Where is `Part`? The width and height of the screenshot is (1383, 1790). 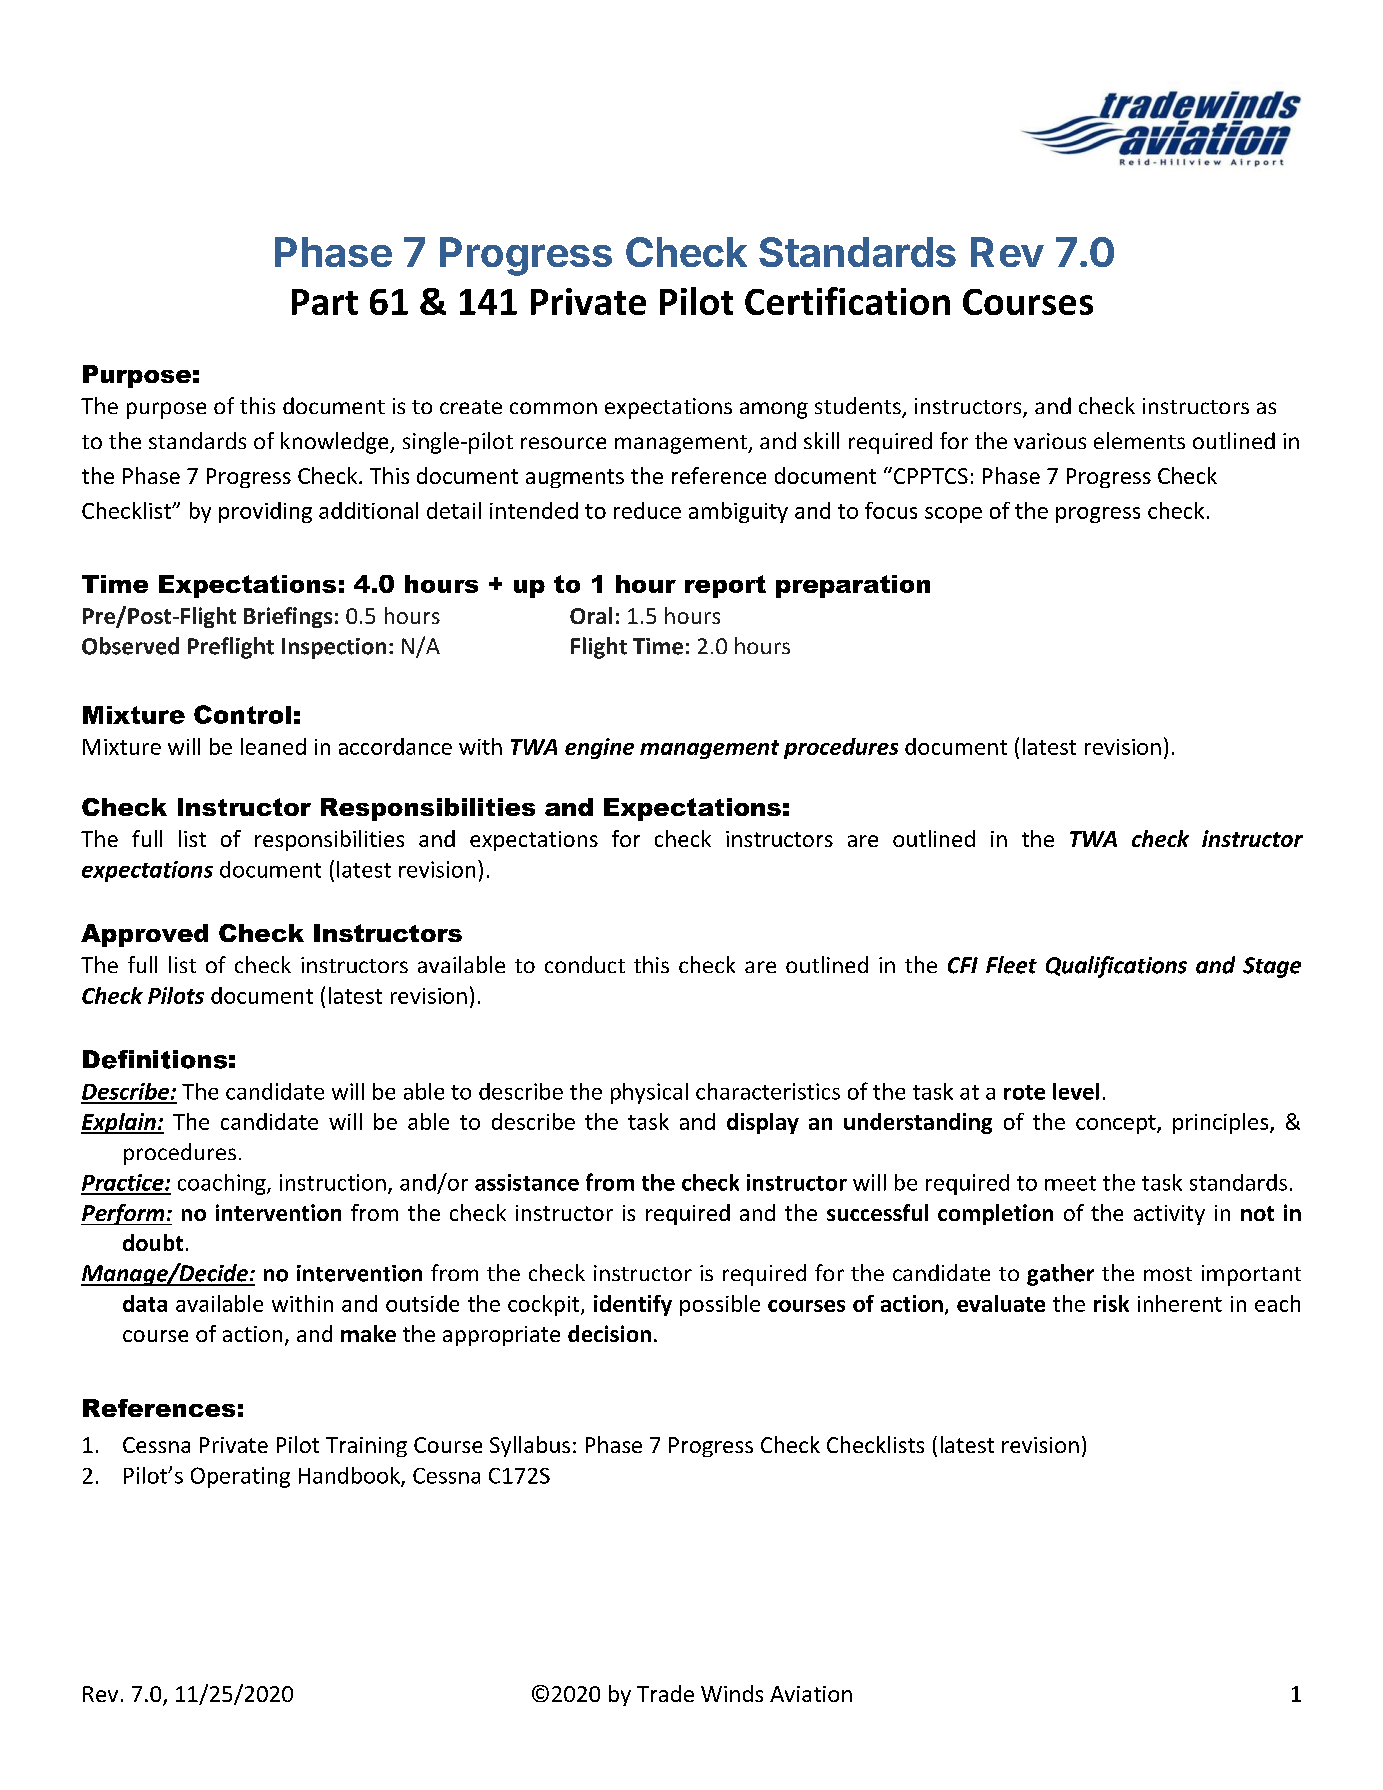
Part is located at coordinates (325, 302).
